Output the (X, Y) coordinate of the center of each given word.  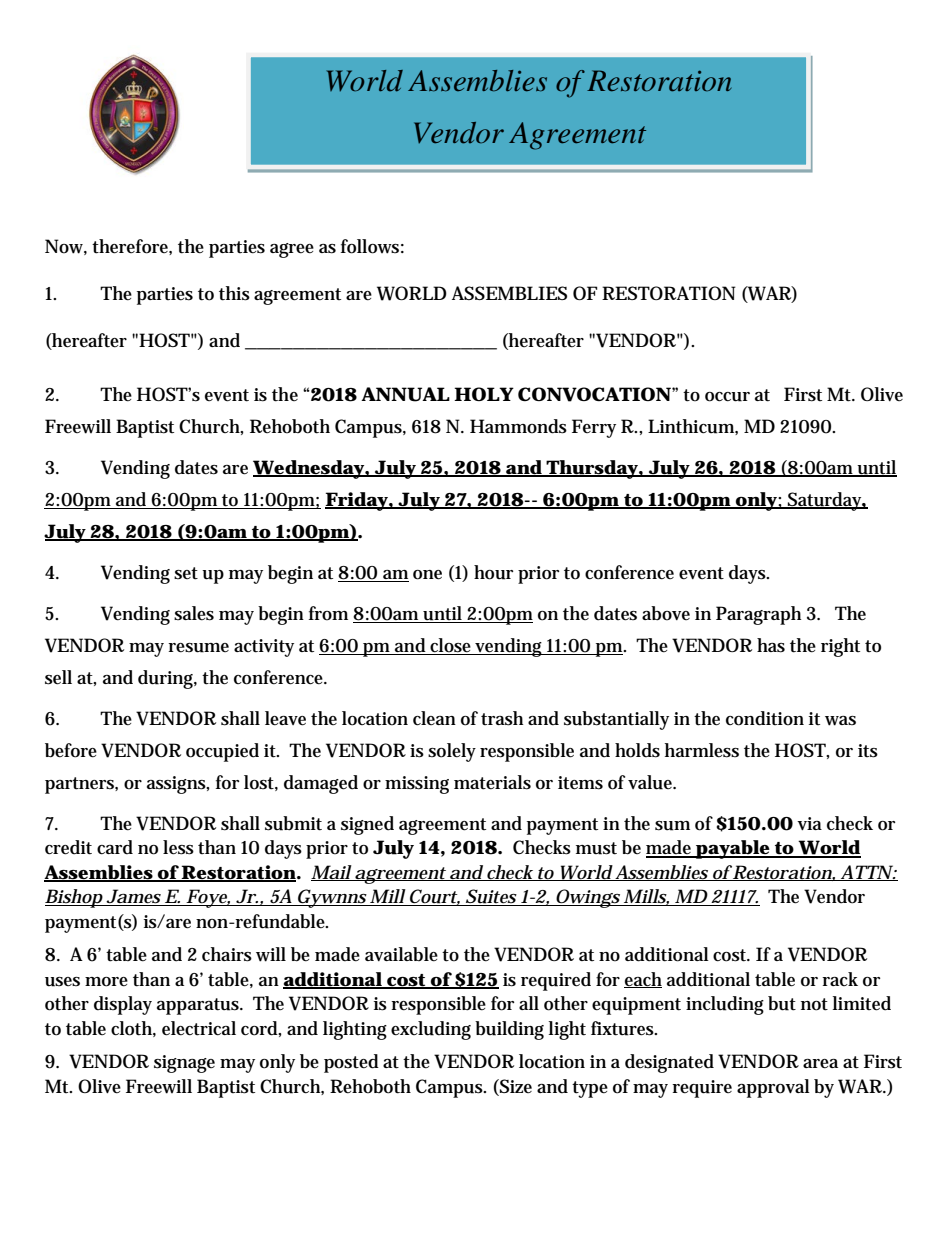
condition (765, 718)
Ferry (594, 428)
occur (727, 397)
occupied (222, 752)
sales (194, 613)
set (186, 573)
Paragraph (758, 615)
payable (733, 849)
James (133, 897)
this (234, 293)
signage (184, 1064)
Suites (491, 897)
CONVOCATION (594, 394)
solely (452, 752)
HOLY (484, 394)
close (451, 646)
